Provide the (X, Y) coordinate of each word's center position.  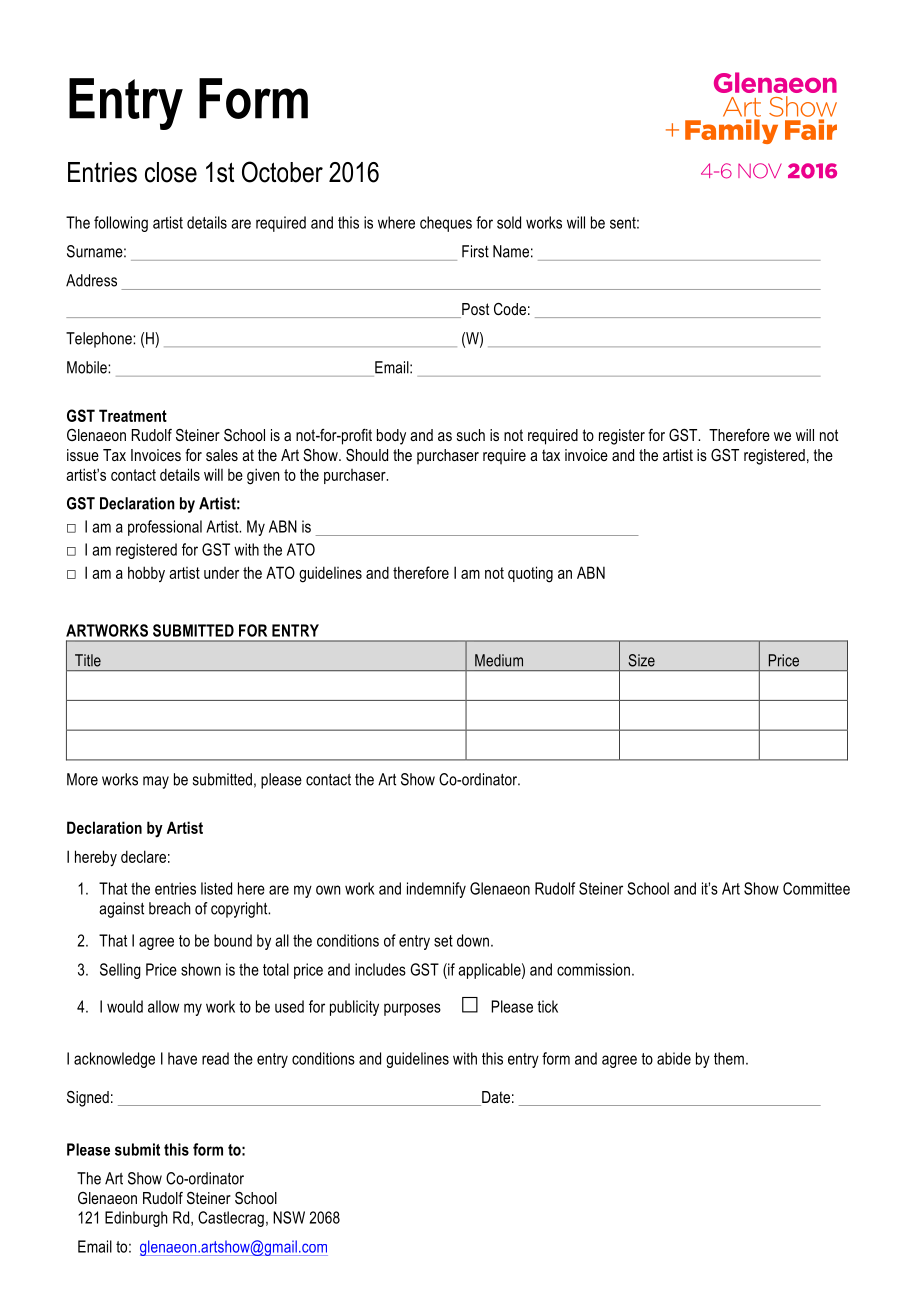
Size (641, 660)
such (471, 435)
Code (510, 309)
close (171, 172)
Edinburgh (136, 1219)
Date (495, 1098)
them (729, 1058)
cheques (446, 224)
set (443, 941)
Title (88, 660)
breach (169, 908)
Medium (499, 660)
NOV (760, 171)
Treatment (133, 415)
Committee (816, 888)
